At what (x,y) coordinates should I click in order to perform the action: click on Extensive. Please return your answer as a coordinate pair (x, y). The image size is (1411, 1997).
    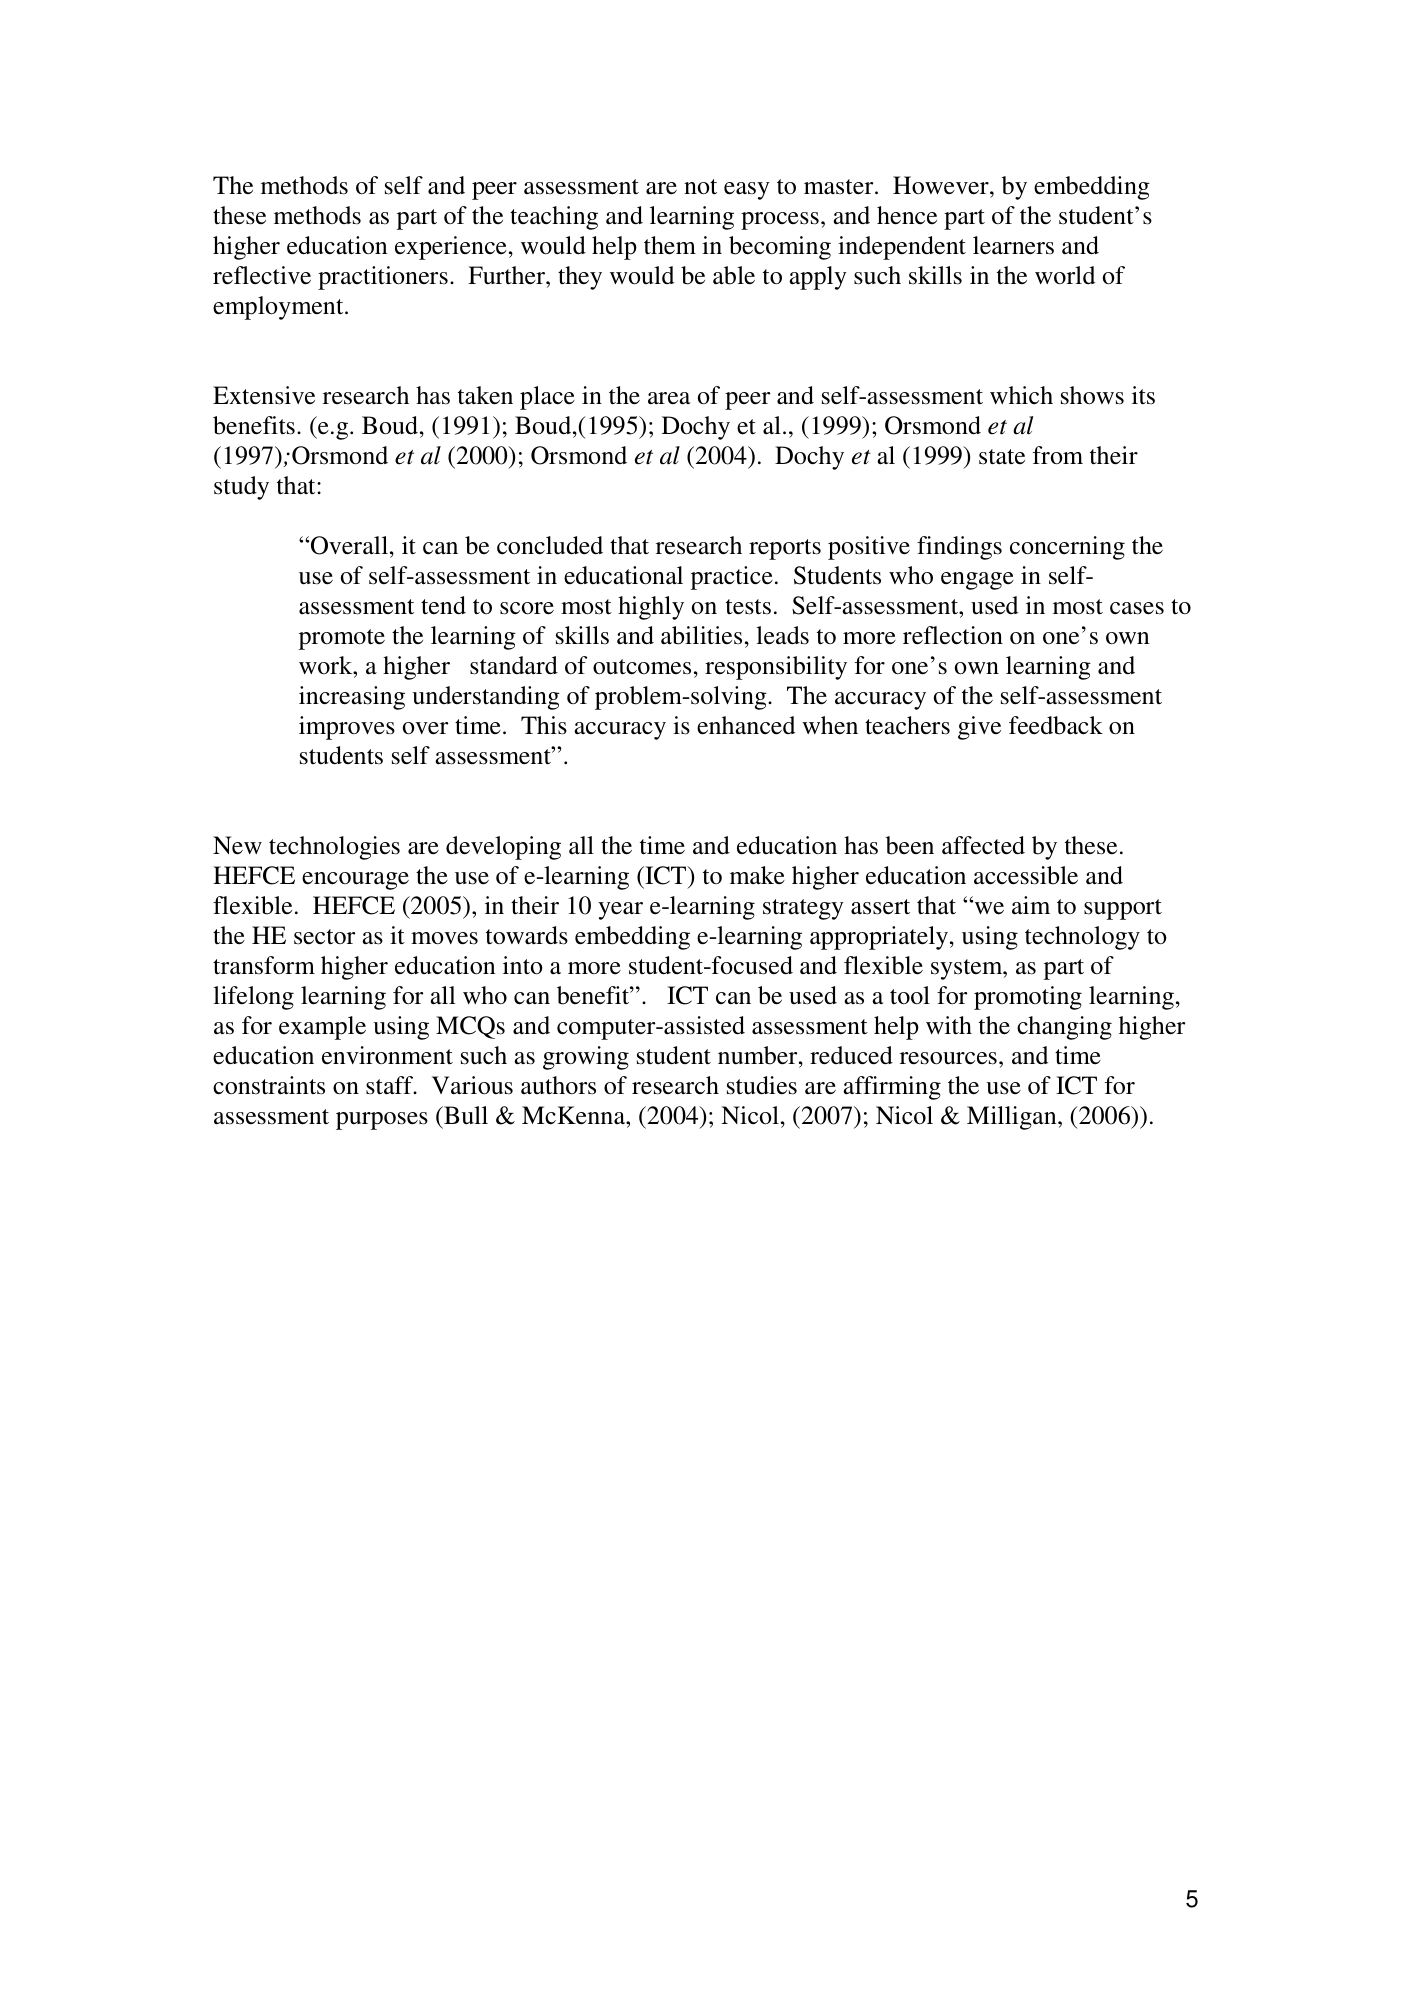
    Looking at the image, I should click on (264, 395).
